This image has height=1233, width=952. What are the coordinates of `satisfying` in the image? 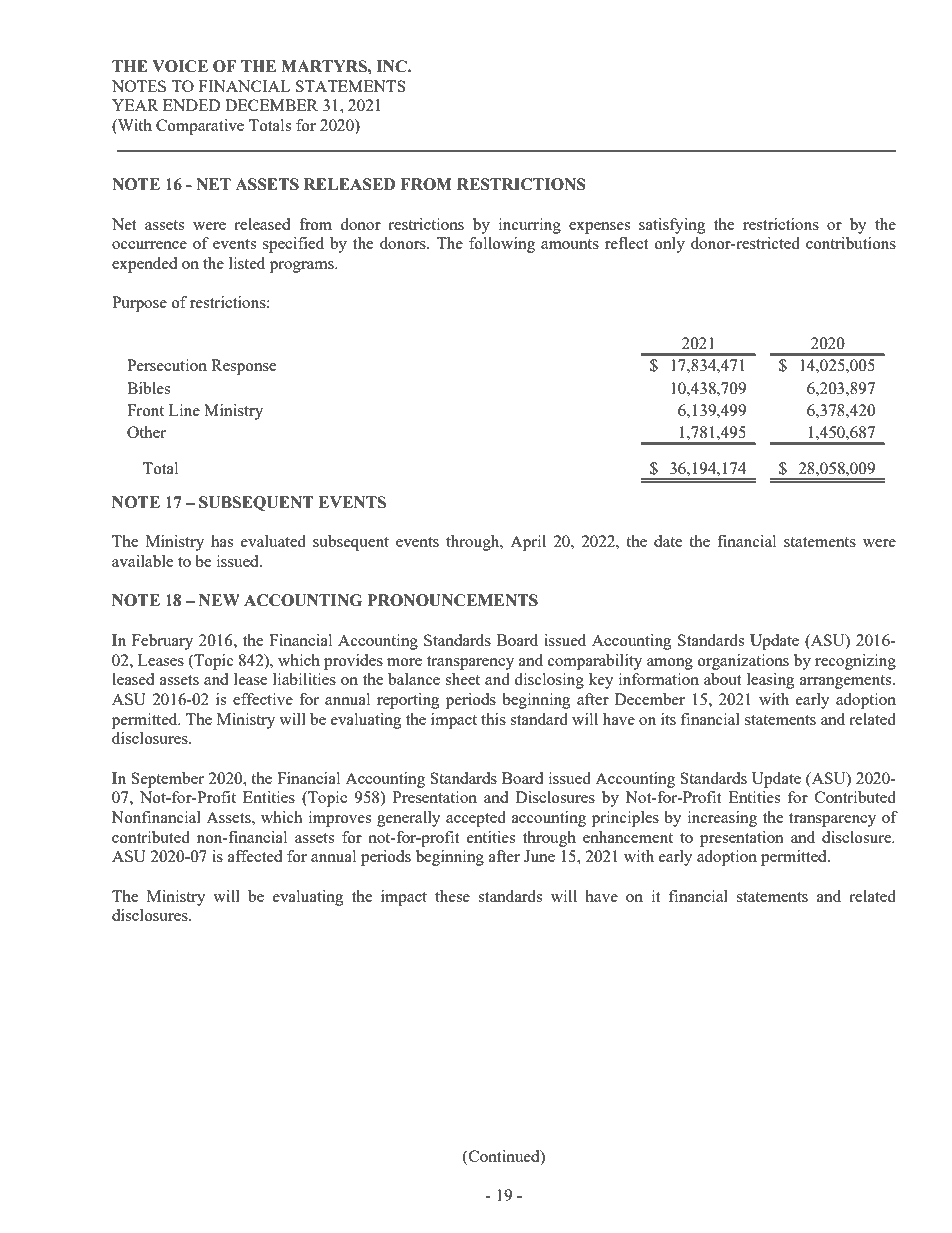 It's located at (672, 226).
